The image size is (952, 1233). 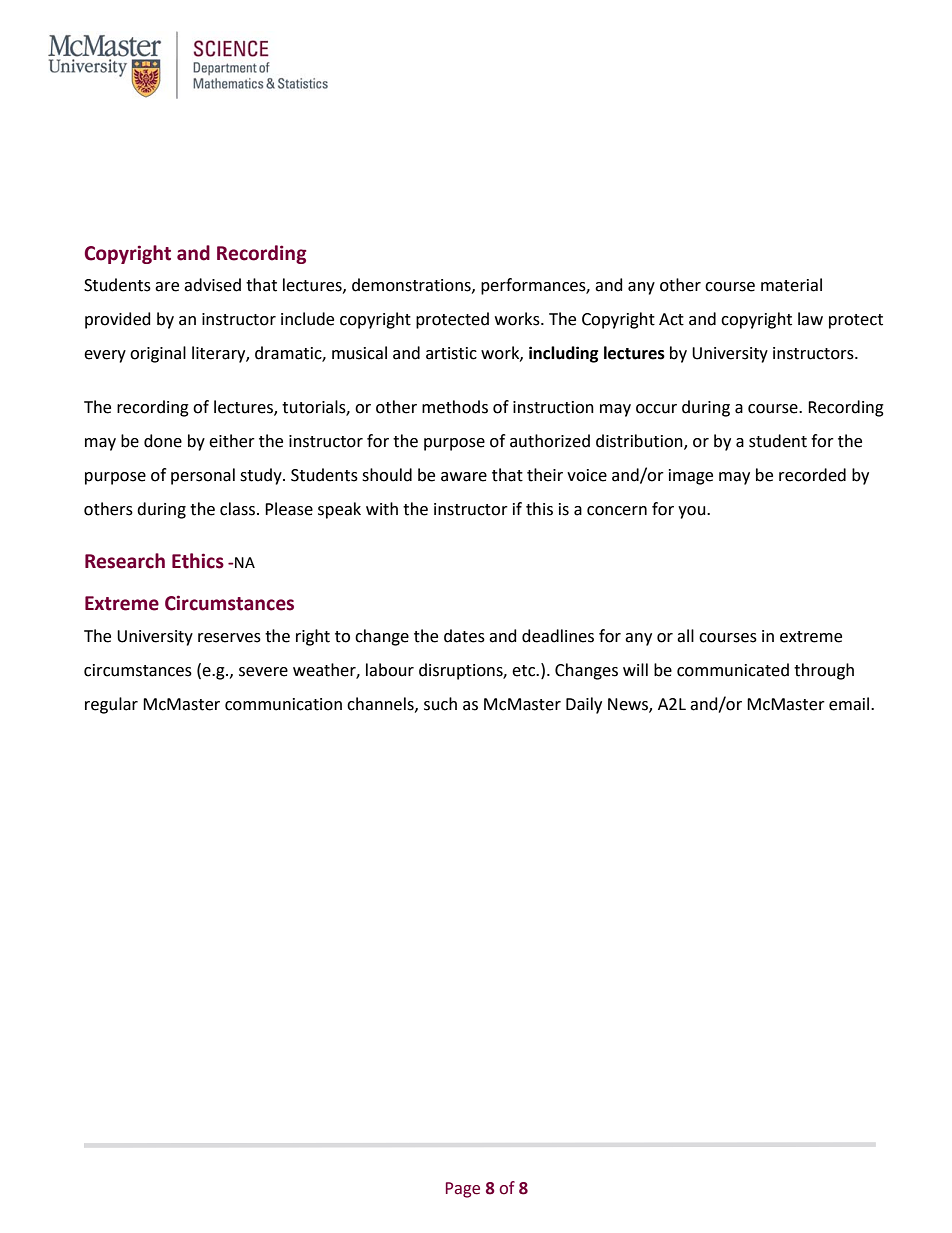 What do you see at coordinates (440, 704) in the document?
I see `such` at bounding box center [440, 704].
